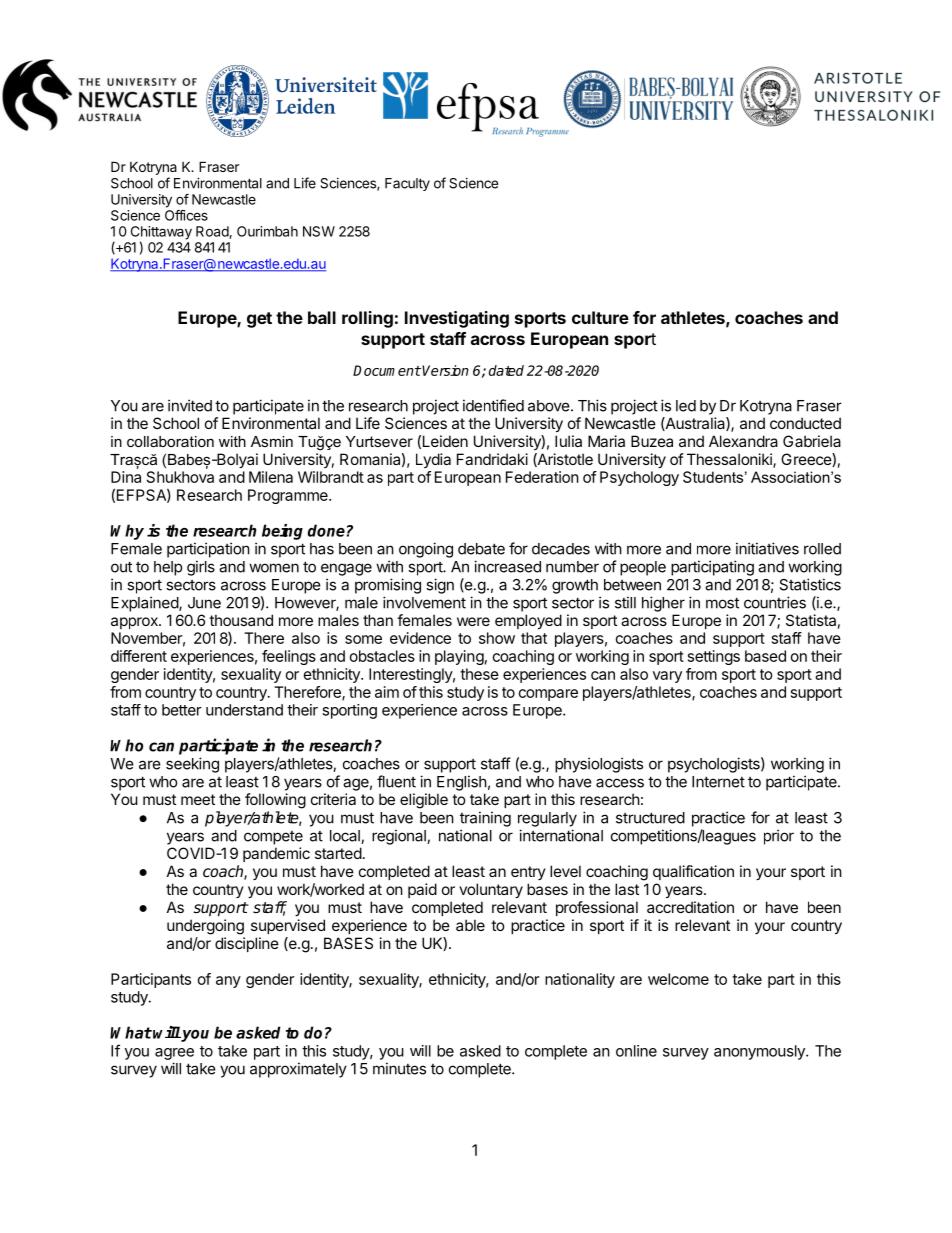 The width and height of the screenshot is (952, 1233). Describe the element at coordinates (473, 621) in the screenshot. I see `were` at that location.
